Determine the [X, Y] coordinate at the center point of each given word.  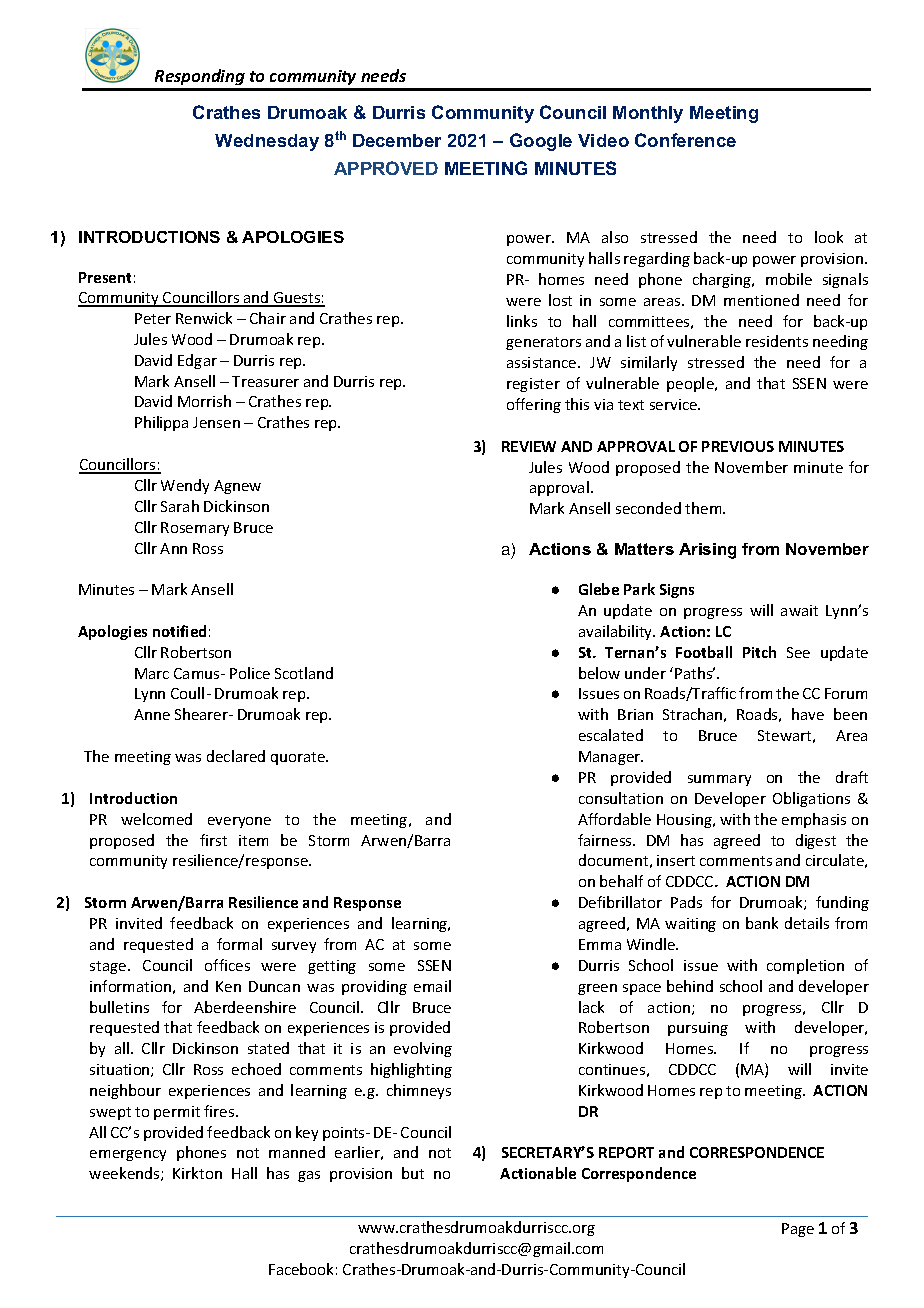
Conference [685, 140]
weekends [125, 1174]
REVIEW [529, 446]
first [213, 840]
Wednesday [267, 142]
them [704, 508]
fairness [606, 840]
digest [816, 841]
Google [541, 142]
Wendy [185, 486]
